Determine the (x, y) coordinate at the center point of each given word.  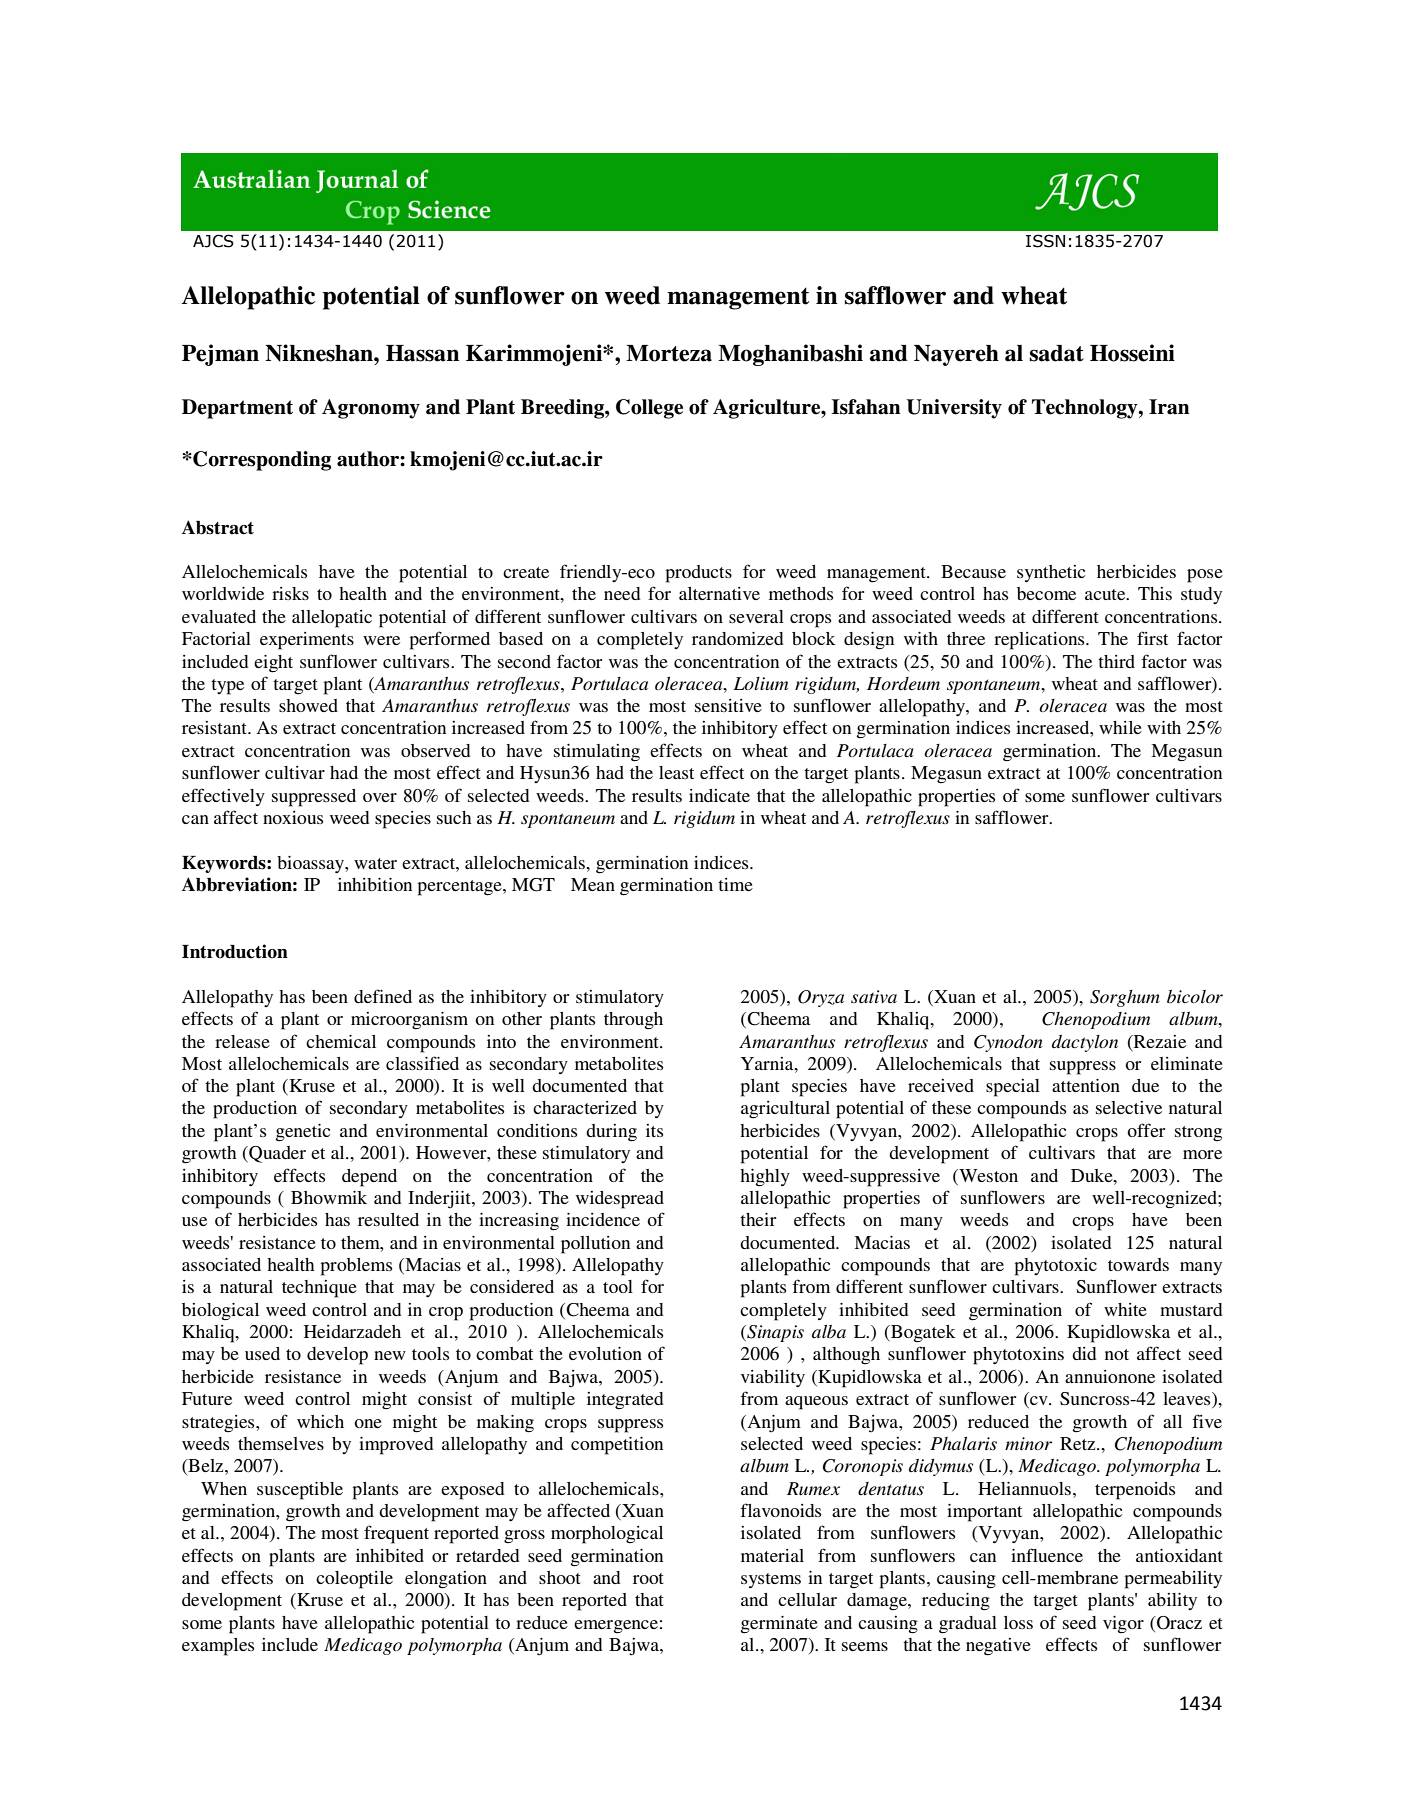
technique (319, 1289)
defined (383, 996)
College (649, 409)
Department (237, 409)
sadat (1056, 353)
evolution (605, 1353)
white (1125, 1309)
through (633, 1021)
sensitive (728, 705)
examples (218, 1647)
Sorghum (1125, 998)
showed (308, 705)
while (1120, 727)
